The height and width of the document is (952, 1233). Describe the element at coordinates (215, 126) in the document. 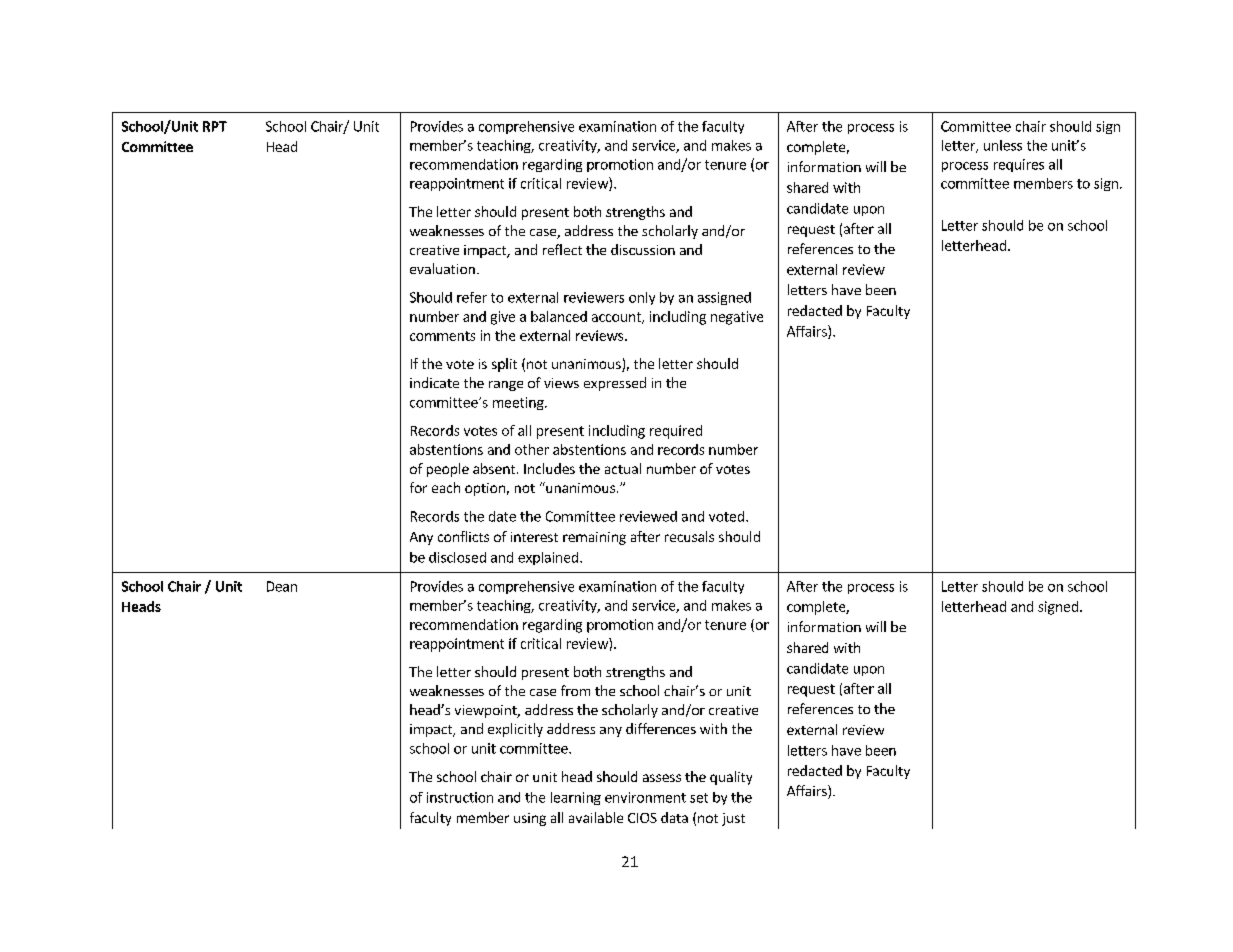

I see `RPT` at that location.
